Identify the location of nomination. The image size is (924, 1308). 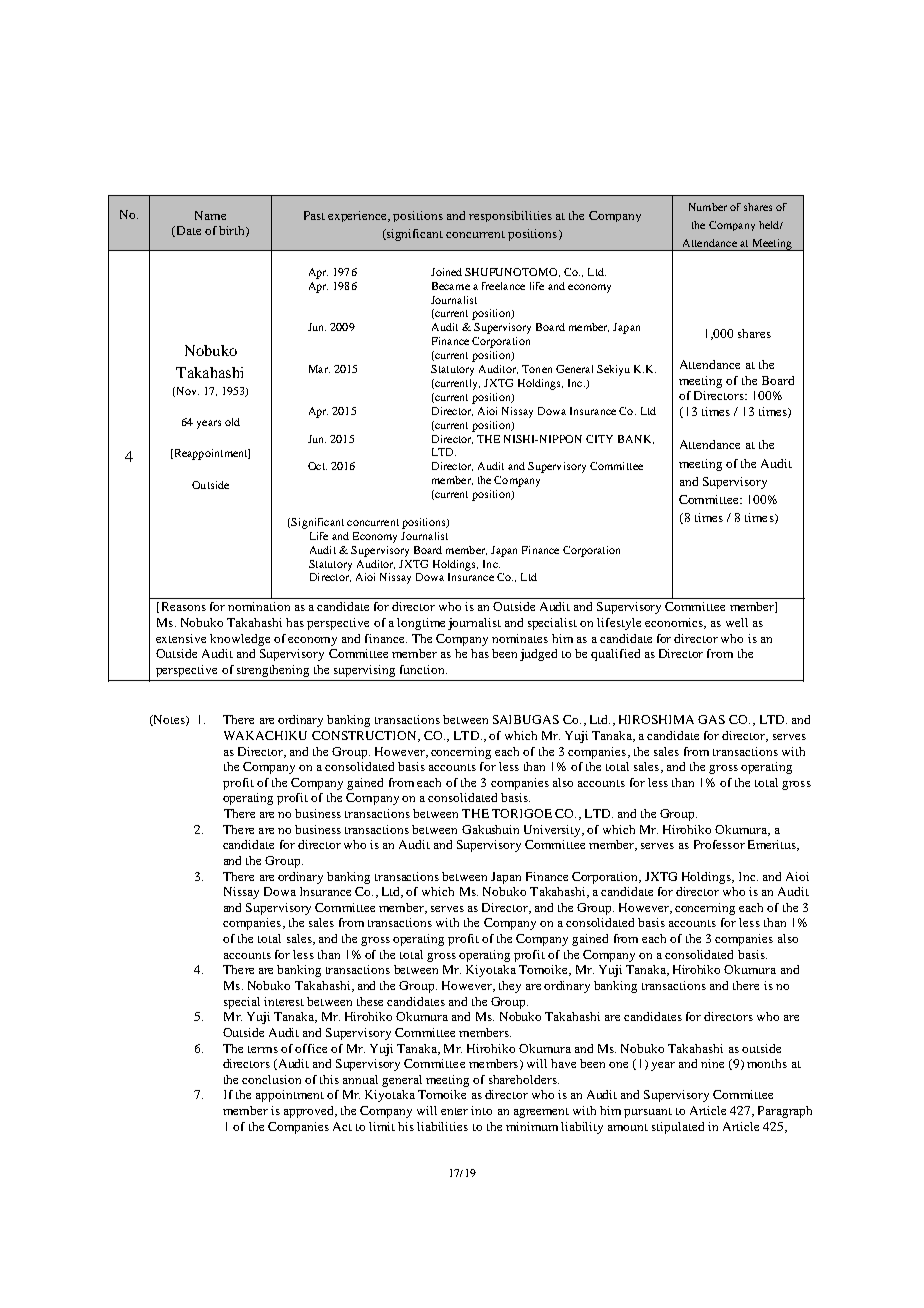
(259, 606).
